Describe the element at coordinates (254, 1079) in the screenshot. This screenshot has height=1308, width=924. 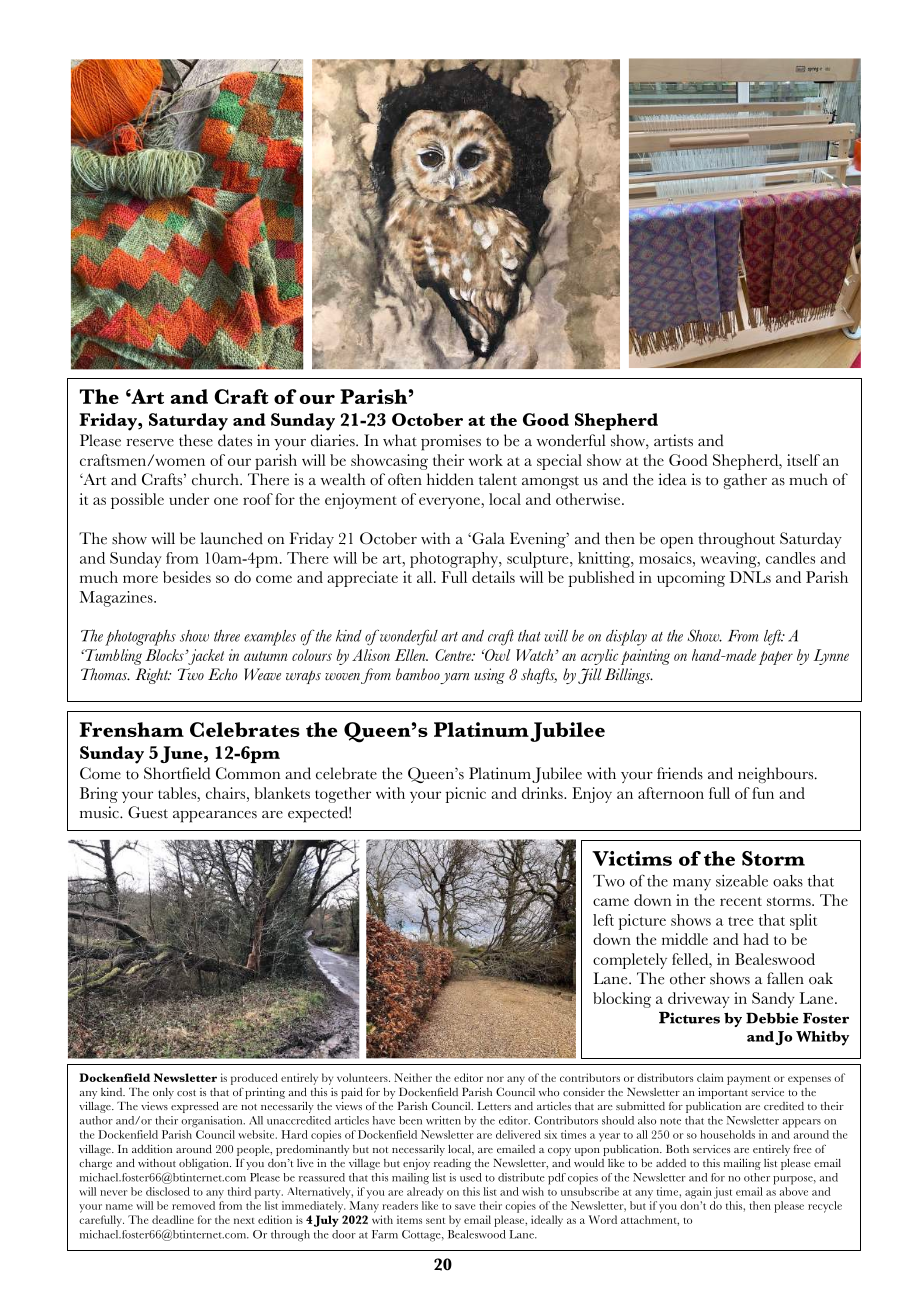
I see `produced` at that location.
